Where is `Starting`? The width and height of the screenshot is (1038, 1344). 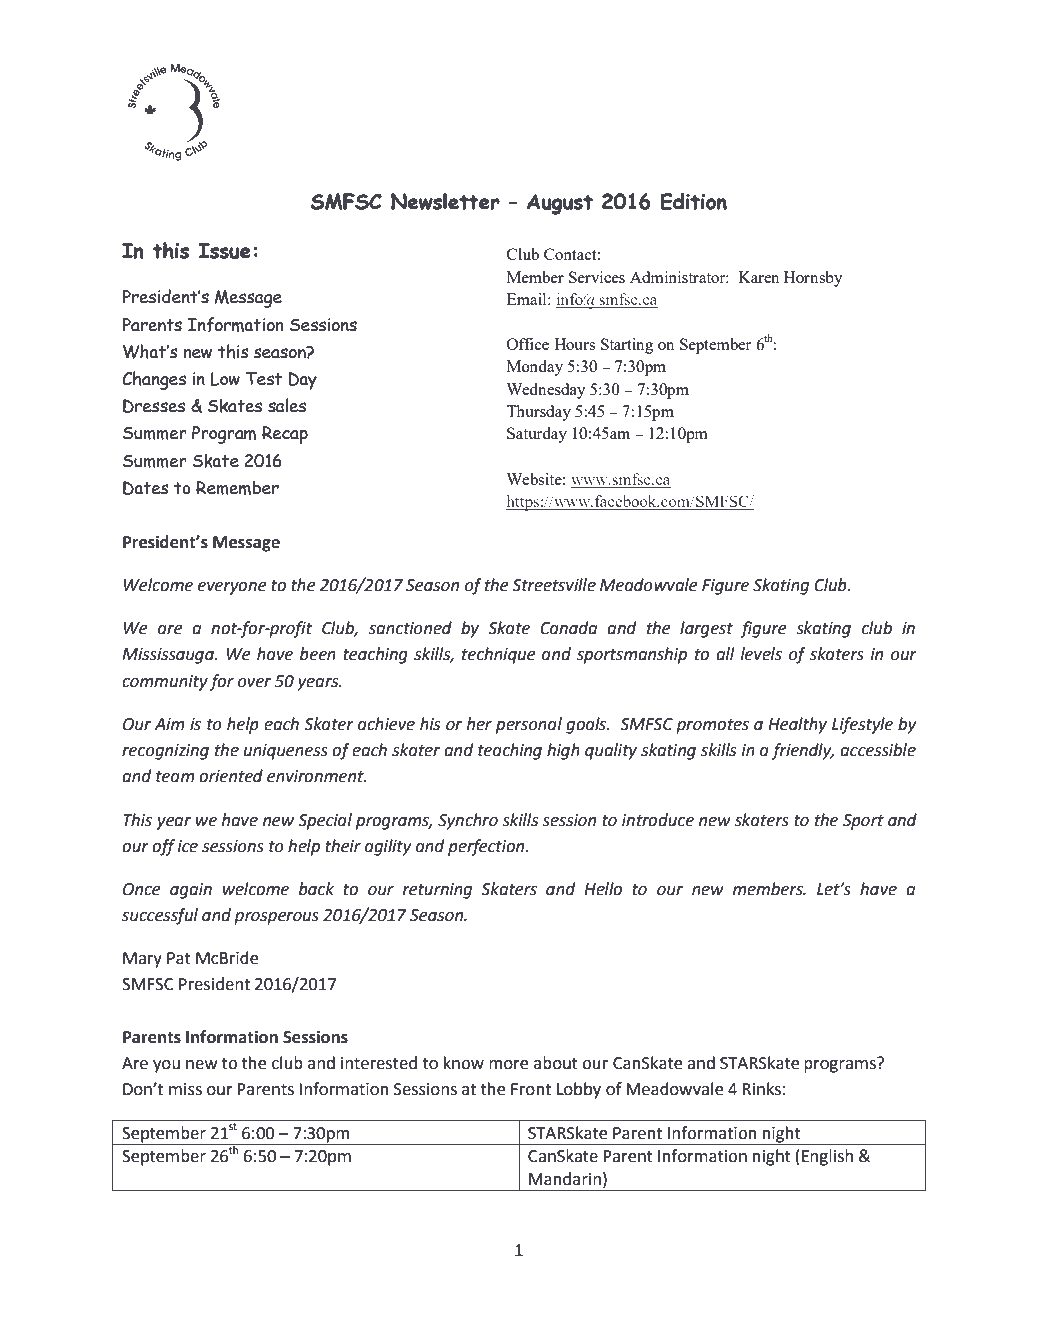
Starting is located at coordinates (627, 346).
